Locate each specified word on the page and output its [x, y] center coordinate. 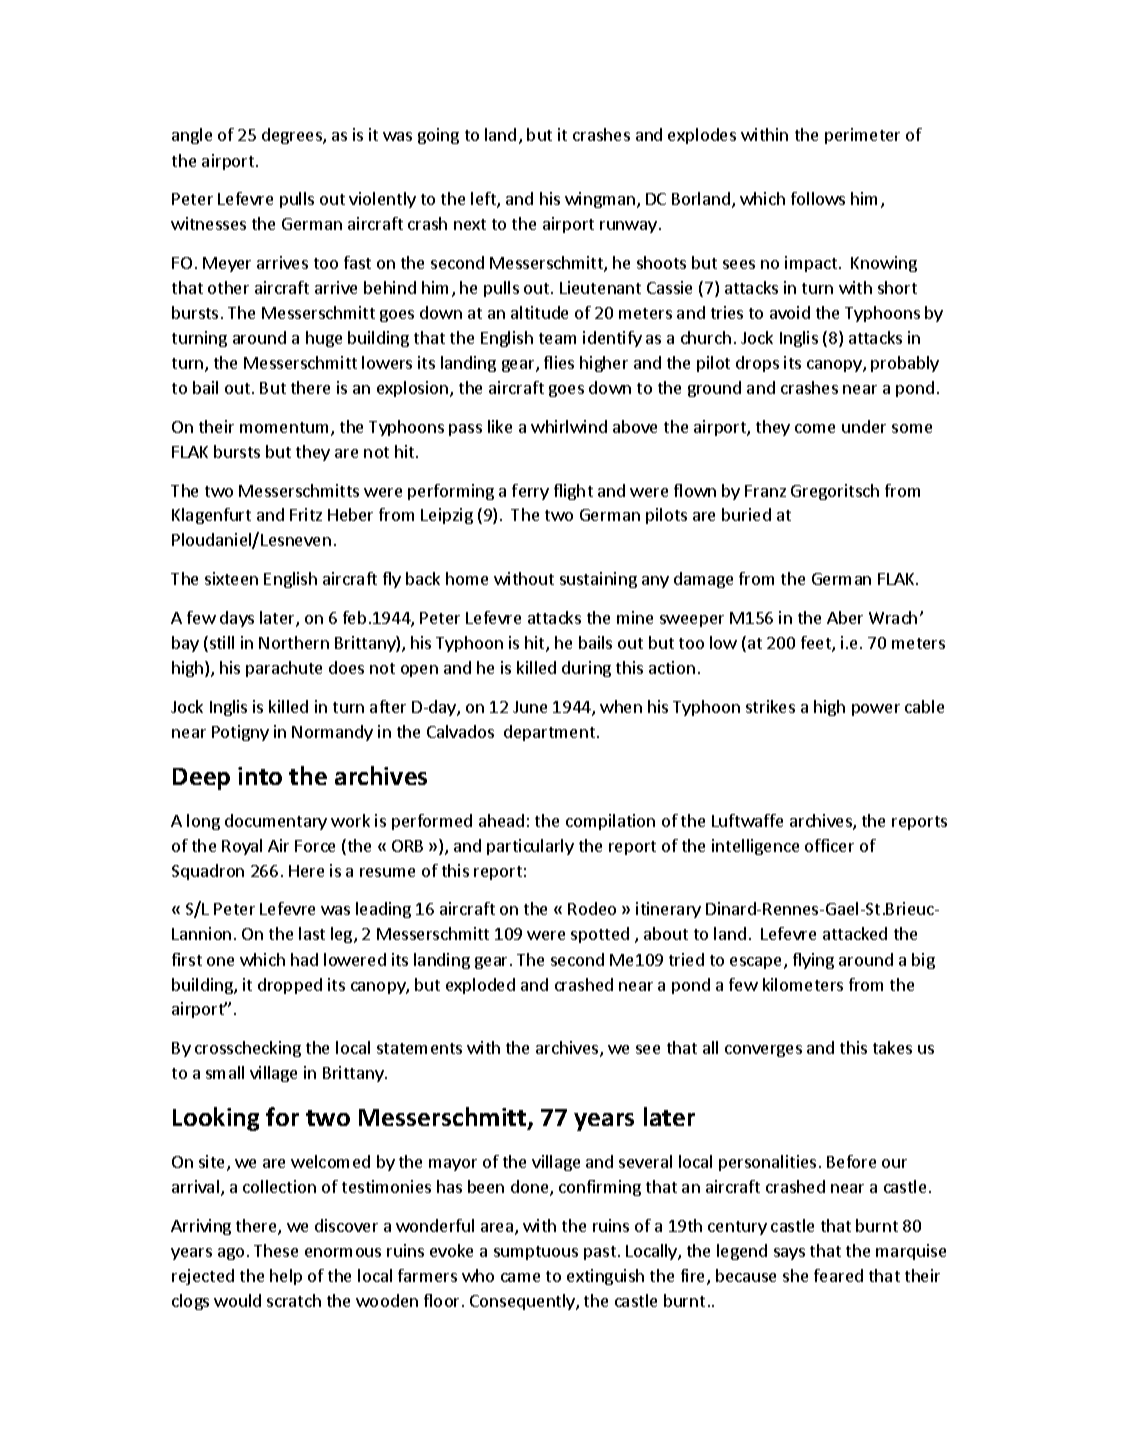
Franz [765, 491]
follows [818, 198]
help [286, 1277]
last [312, 933]
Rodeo [592, 908]
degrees [293, 136]
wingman [600, 200]
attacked [855, 933]
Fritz [306, 514]
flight [573, 492]
